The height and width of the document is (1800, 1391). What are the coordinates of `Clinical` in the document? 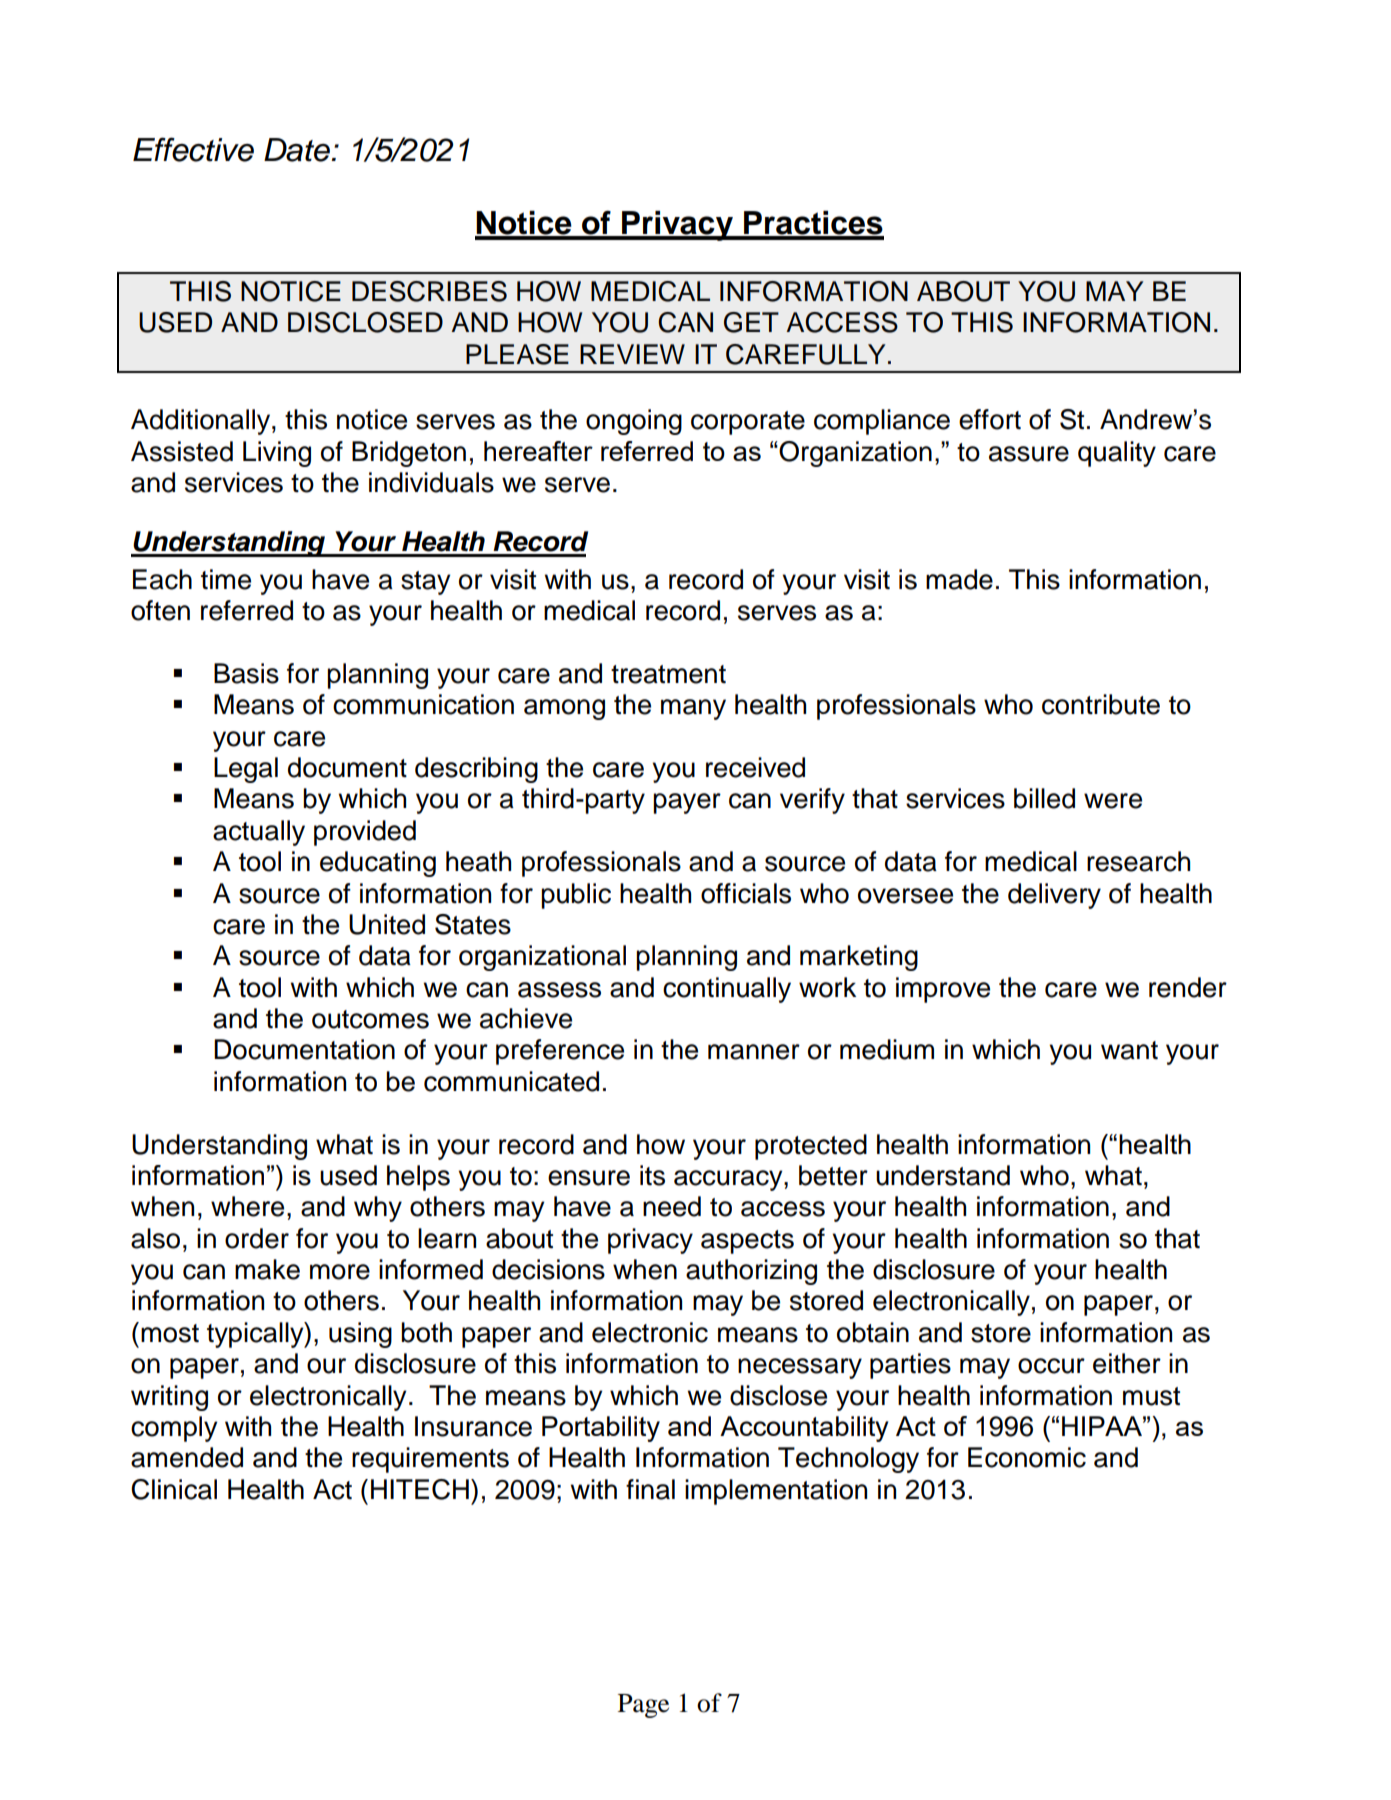 It's located at (174, 1489).
